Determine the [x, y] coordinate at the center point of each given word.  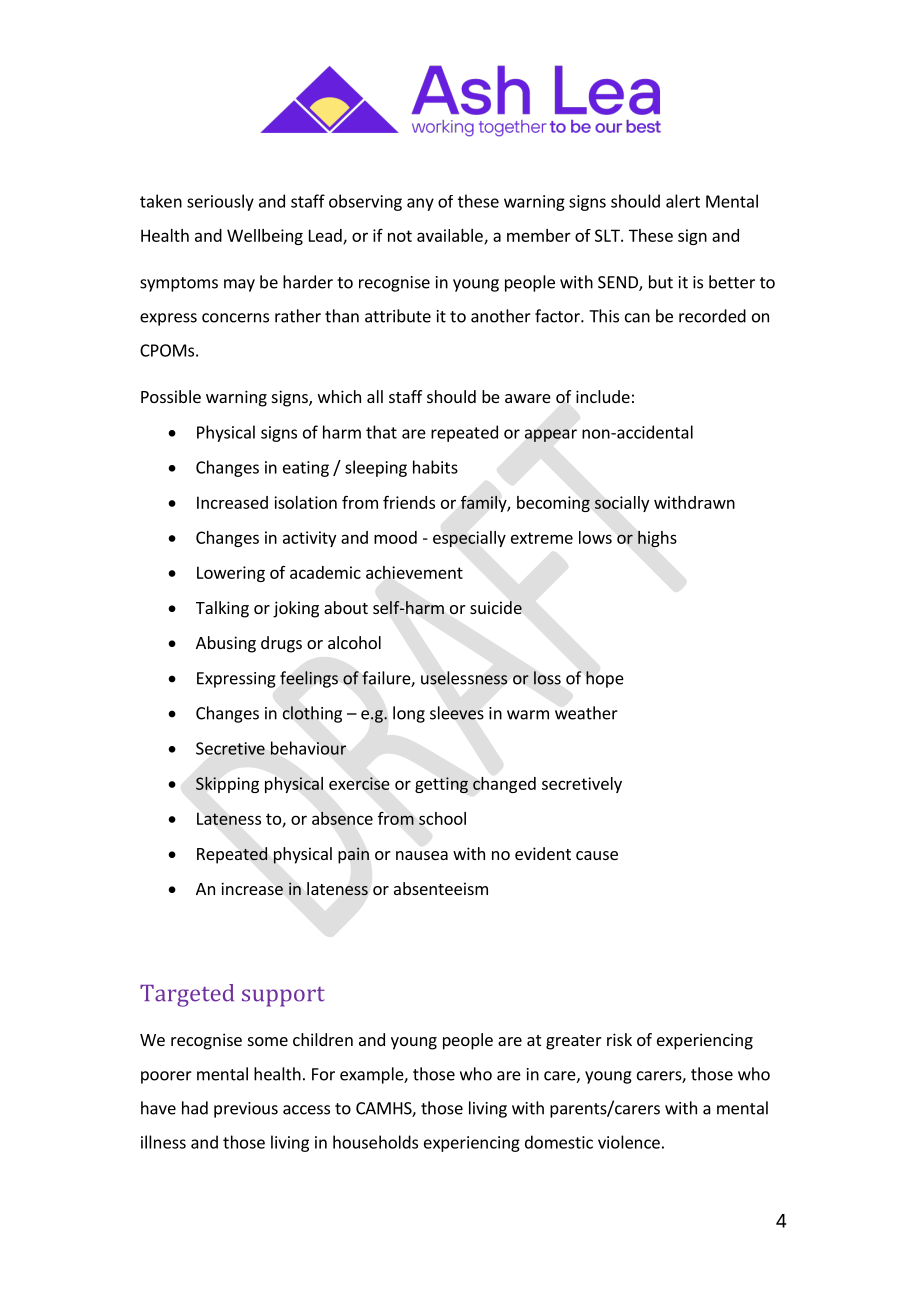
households [375, 1142]
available [451, 236]
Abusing [226, 644]
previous [246, 1110]
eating [306, 469]
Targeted [187, 995]
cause [597, 855]
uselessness [464, 678]
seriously [220, 202]
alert [683, 201]
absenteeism [441, 888]
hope [605, 679]
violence [629, 1142]
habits [435, 467]
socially [622, 504]
